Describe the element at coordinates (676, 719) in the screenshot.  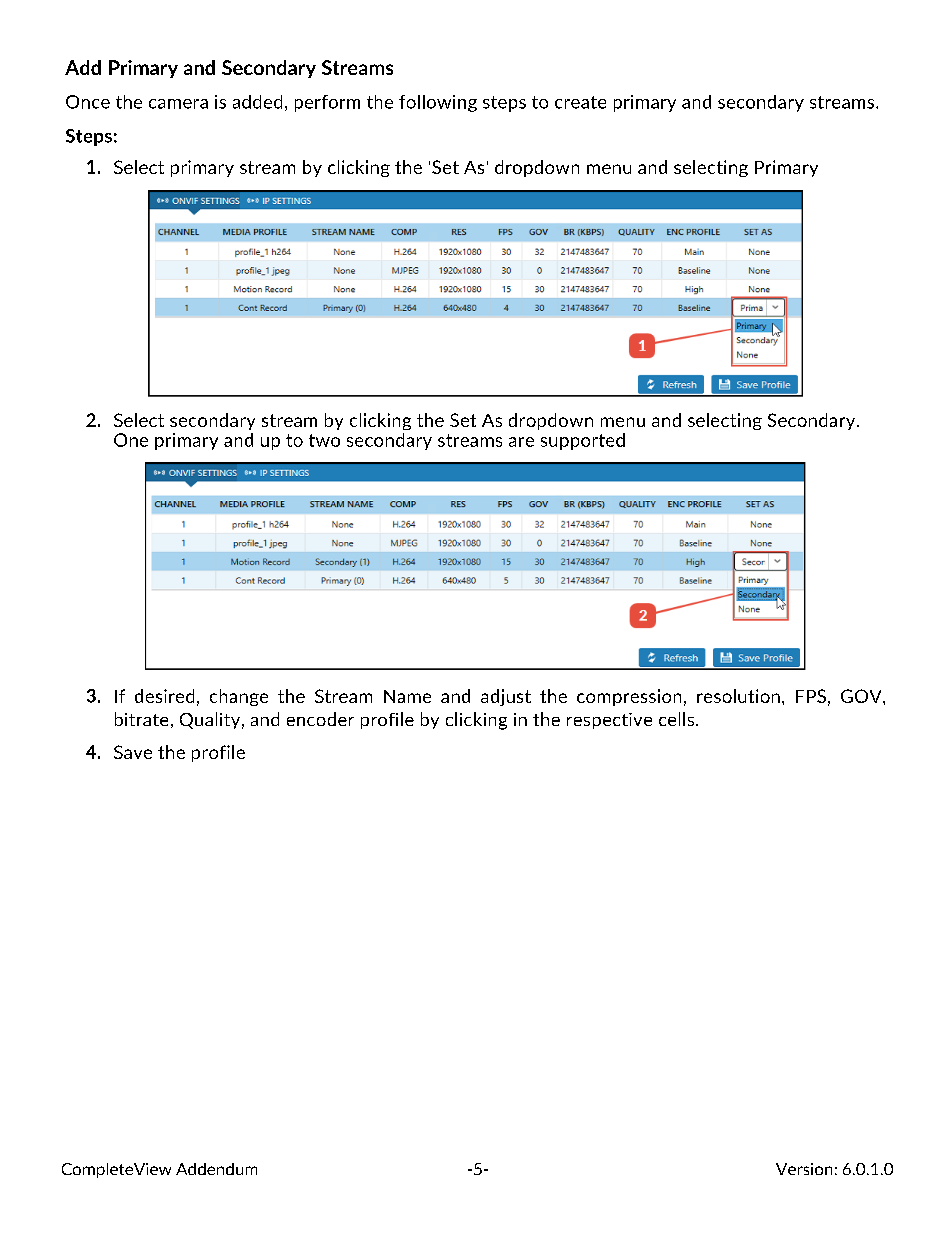
I see `cells` at that location.
